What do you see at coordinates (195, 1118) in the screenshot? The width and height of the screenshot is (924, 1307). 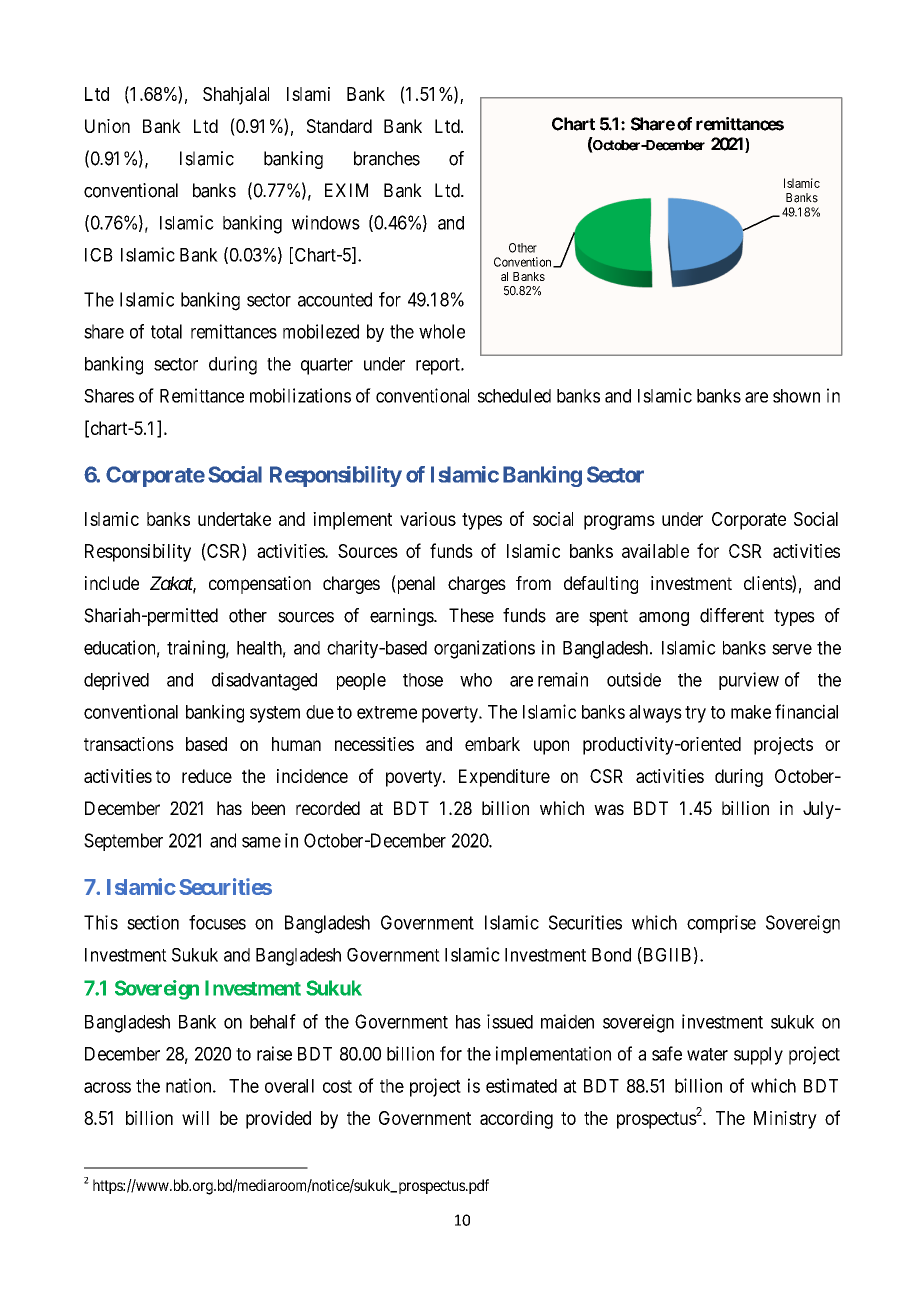 I see `will` at bounding box center [195, 1118].
